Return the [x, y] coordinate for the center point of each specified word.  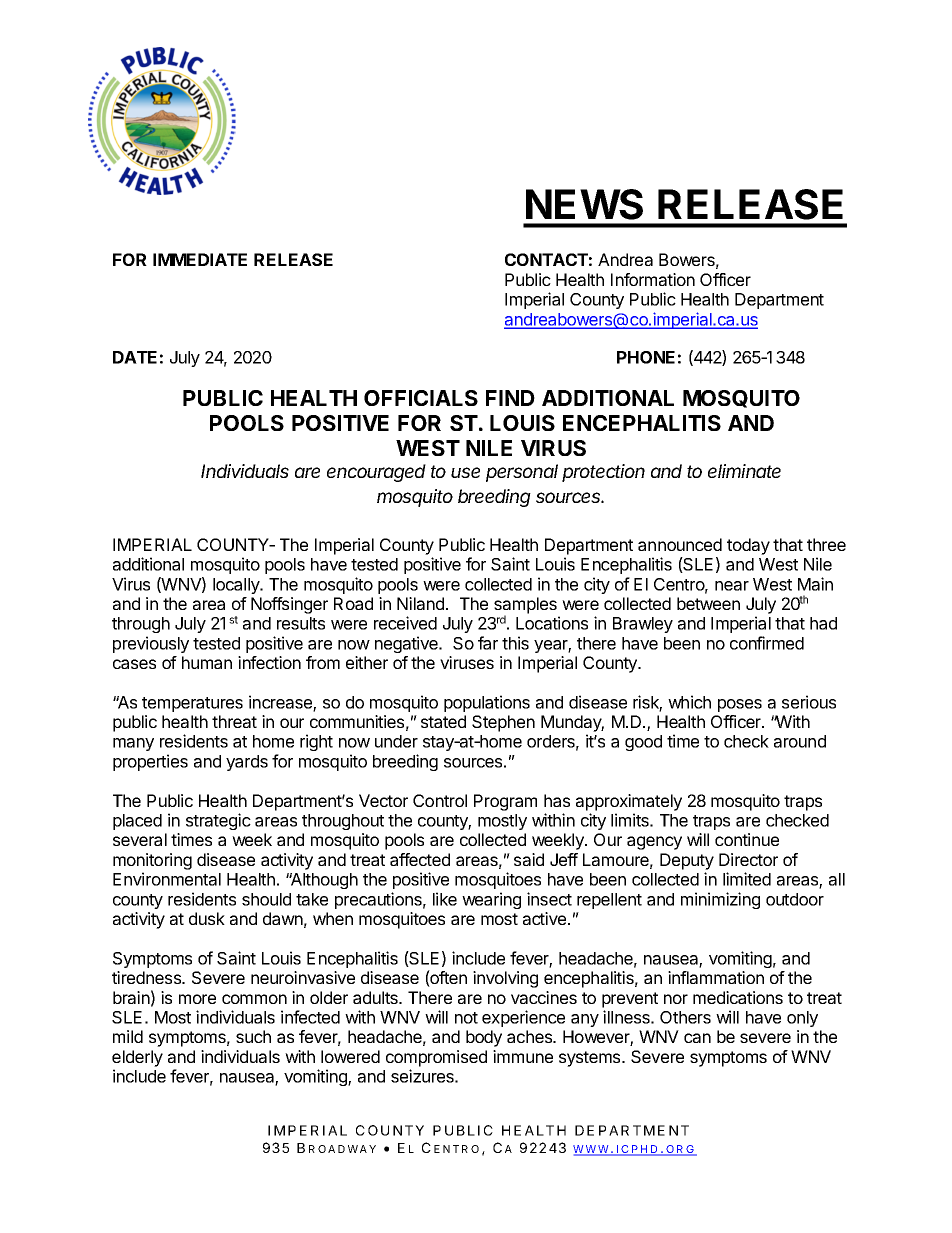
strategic [218, 821]
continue [747, 839]
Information [653, 279]
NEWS [584, 204]
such [253, 1036]
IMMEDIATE [200, 259]
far [488, 643]
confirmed [767, 643]
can [697, 1038]
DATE [135, 357]
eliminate [744, 471]
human [207, 662]
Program [505, 802]
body [484, 1038]
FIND [510, 398]
